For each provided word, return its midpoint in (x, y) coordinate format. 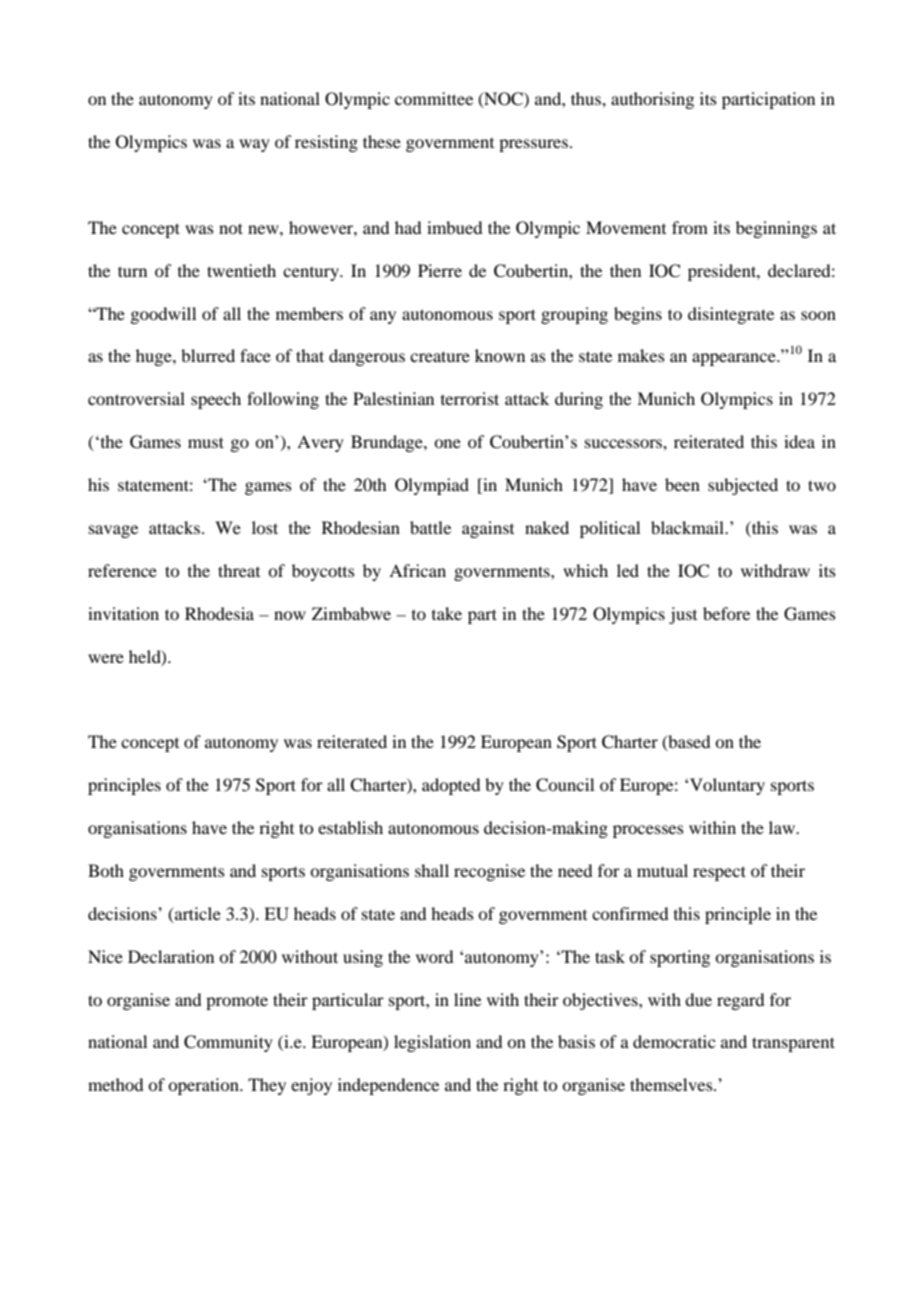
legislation (432, 1043)
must (206, 442)
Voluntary (727, 786)
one (447, 443)
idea (799, 441)
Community (228, 1043)
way (254, 145)
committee (434, 98)
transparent (793, 1044)
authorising (652, 100)
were (106, 658)
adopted (451, 786)
